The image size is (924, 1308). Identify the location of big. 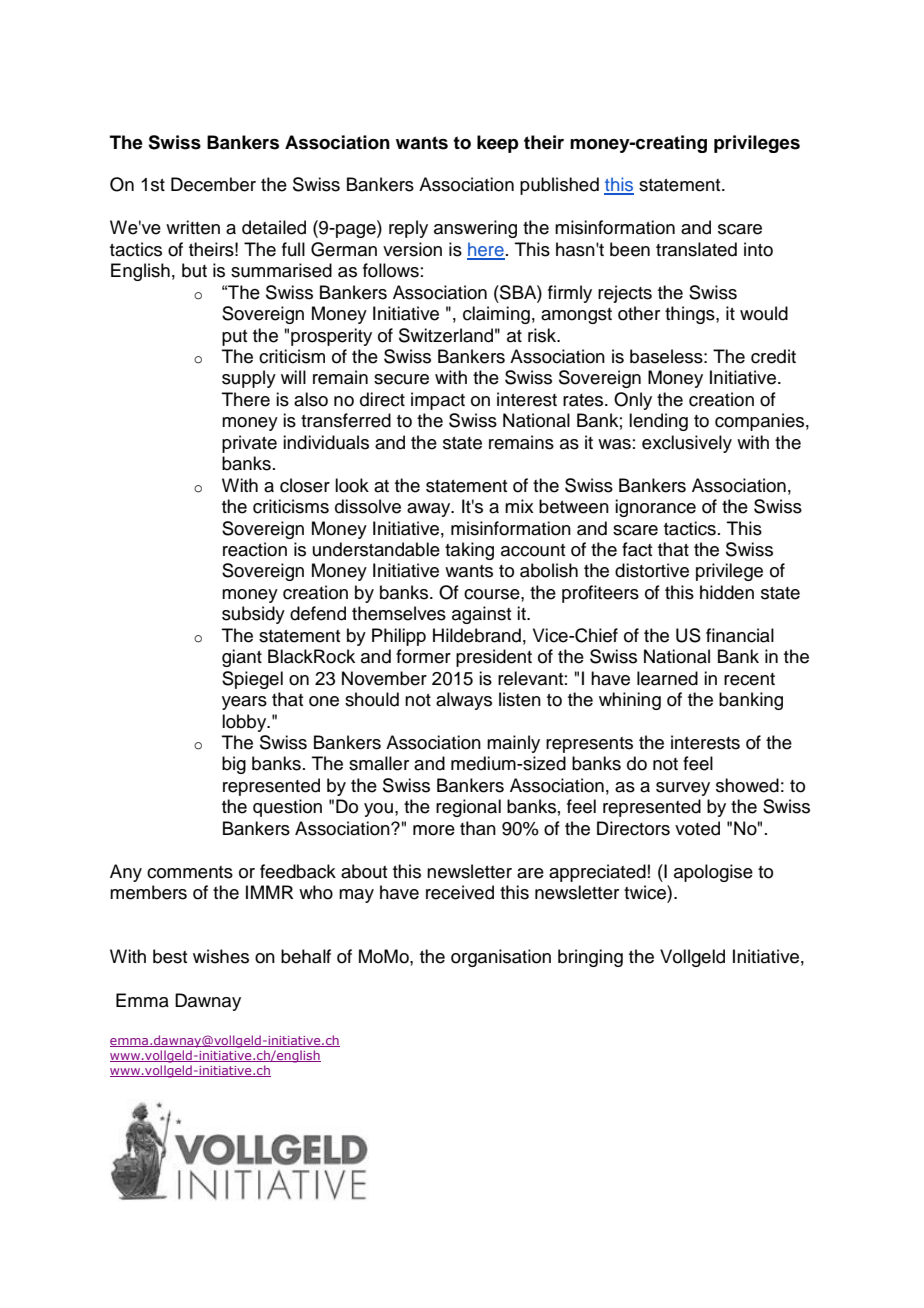
(234, 765).
